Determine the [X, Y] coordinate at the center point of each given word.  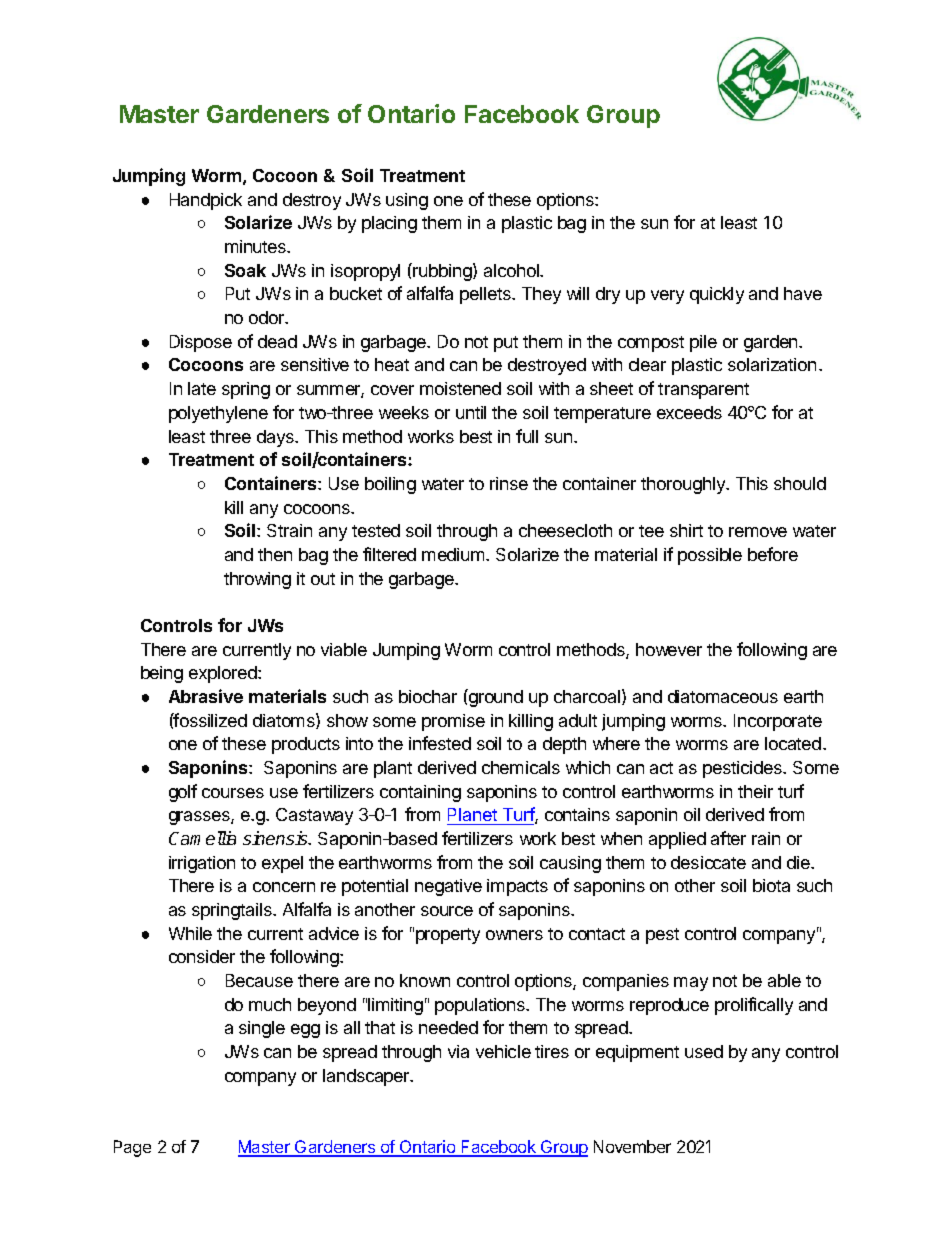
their [755, 791]
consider [202, 956]
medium [454, 554]
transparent [703, 391]
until [471, 412]
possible [710, 556]
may [691, 984]
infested [440, 743]
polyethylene [218, 414]
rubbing [443, 272]
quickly [717, 295]
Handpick [206, 201]
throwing [257, 580]
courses [233, 793]
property [448, 936]
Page [132, 1148]
